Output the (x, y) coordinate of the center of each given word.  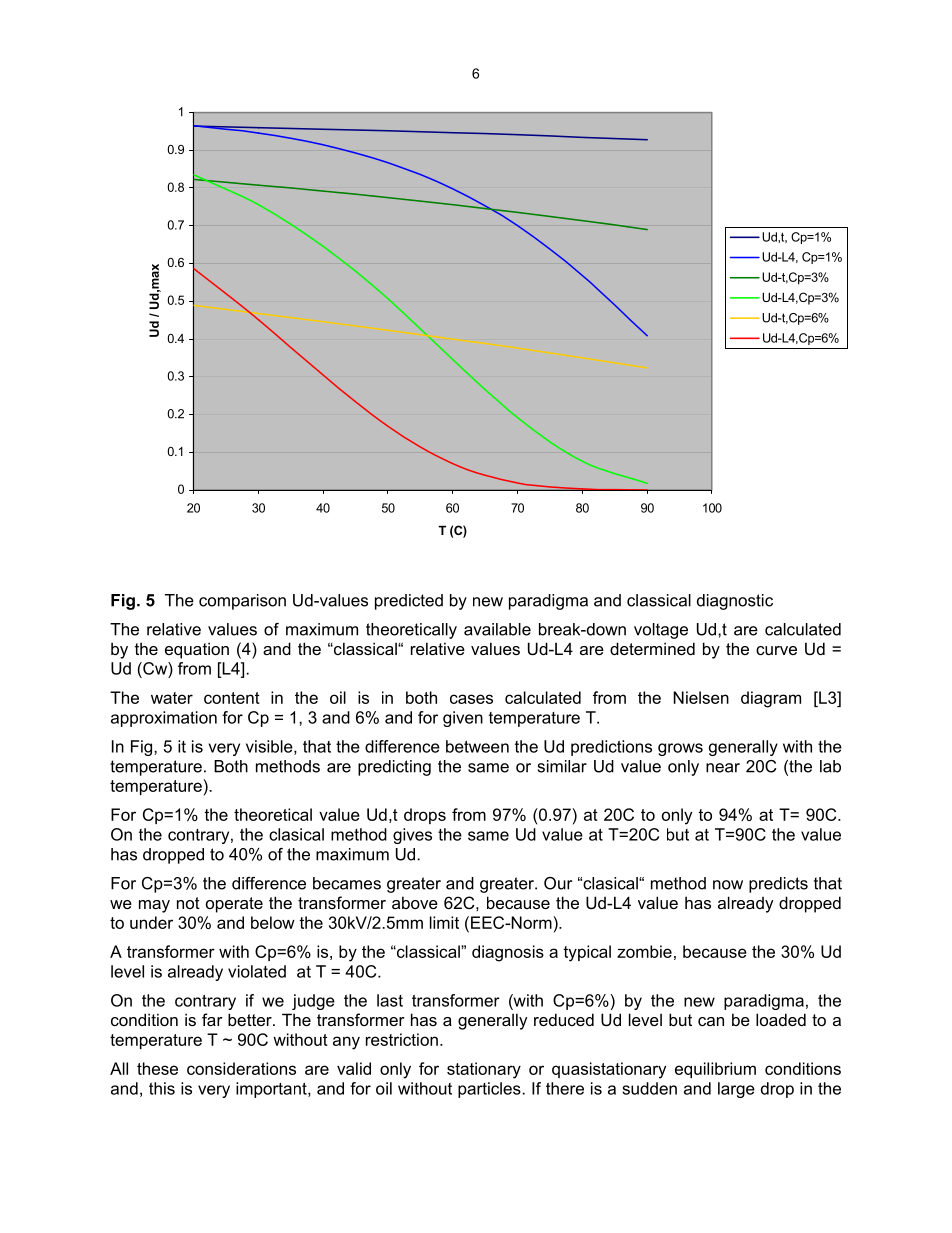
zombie (644, 951)
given (463, 719)
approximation (164, 719)
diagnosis (508, 953)
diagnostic (735, 602)
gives (412, 836)
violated (257, 971)
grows (680, 749)
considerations (241, 1068)
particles (490, 1090)
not (188, 903)
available (497, 629)
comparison (242, 602)
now (728, 885)
